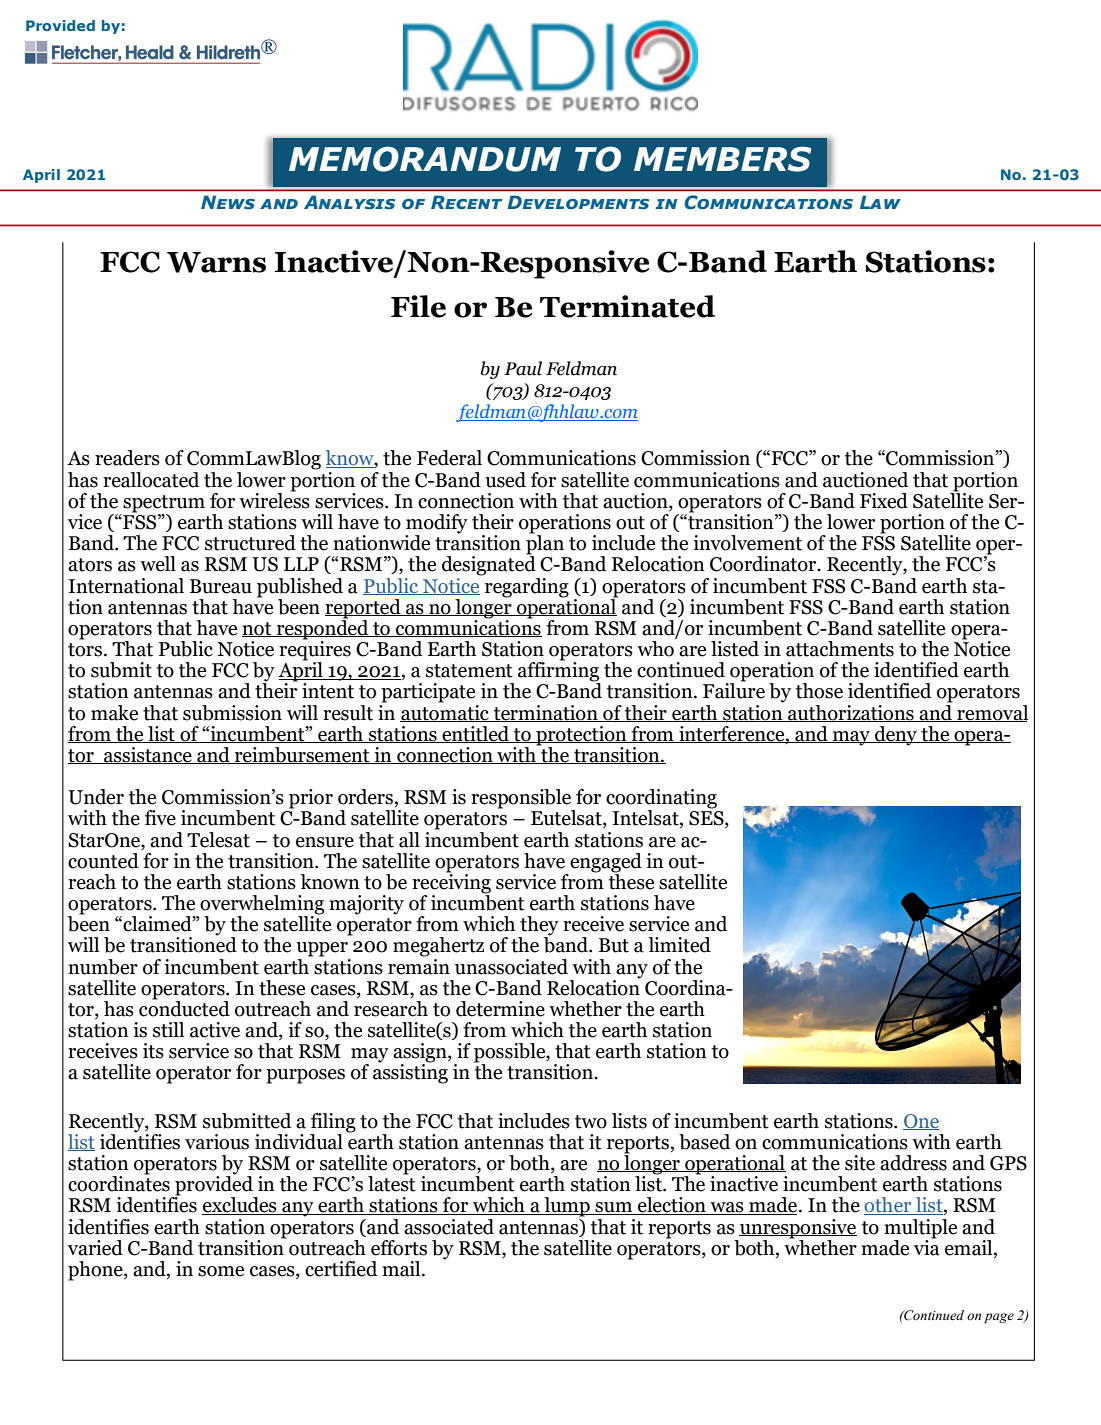  What do you see at coordinates (221, 1271) in the screenshot?
I see `some` at bounding box center [221, 1271].
